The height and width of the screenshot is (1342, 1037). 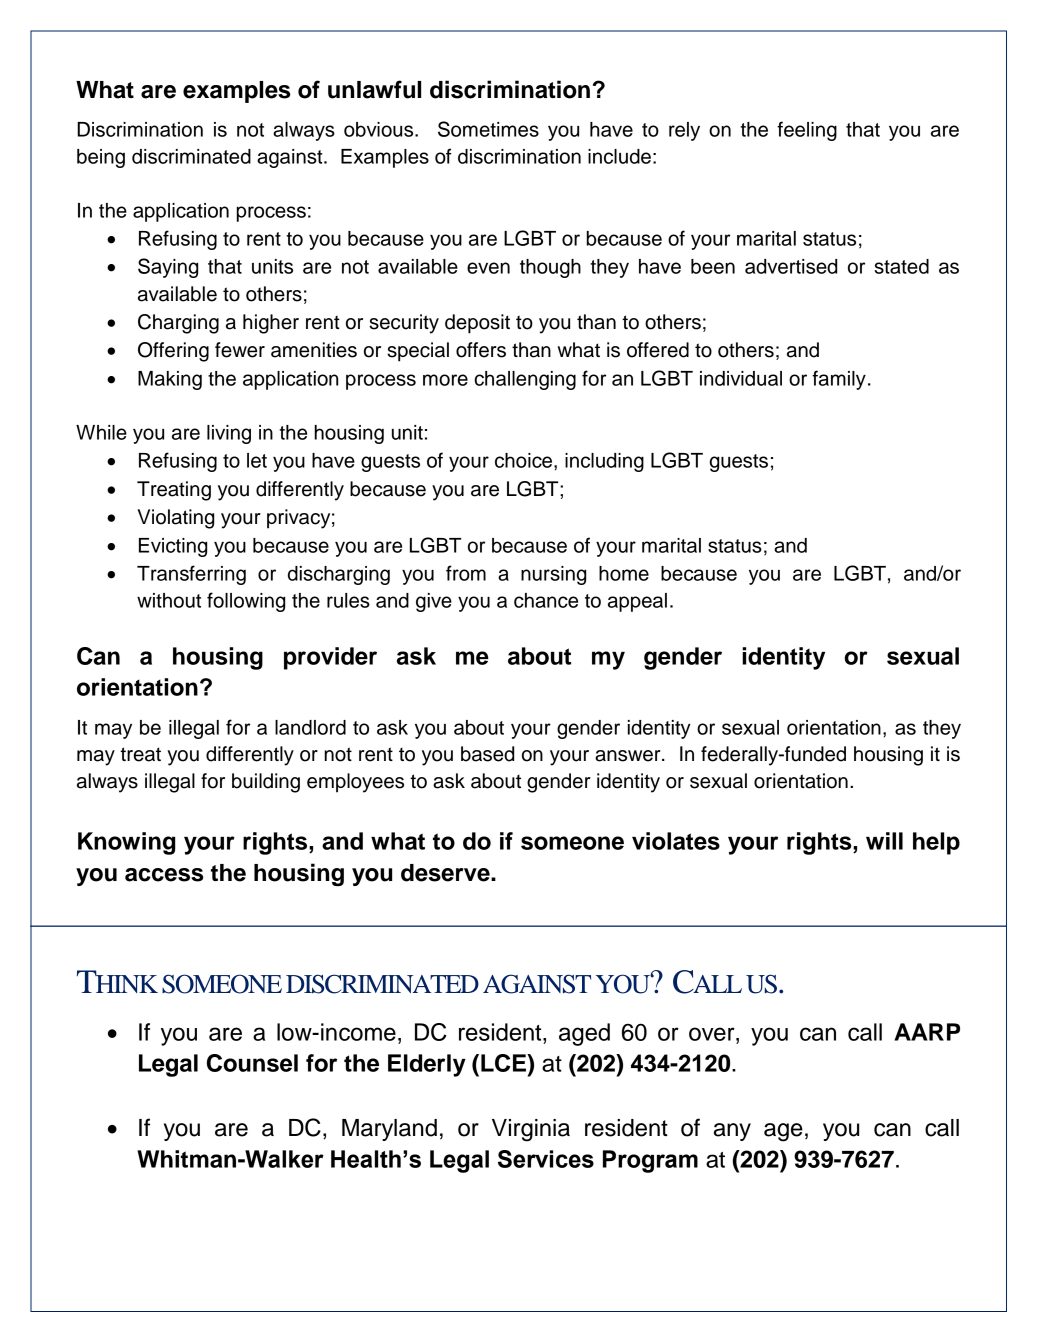 What do you see at coordinates (101, 158) in the screenshot?
I see `being` at bounding box center [101, 158].
